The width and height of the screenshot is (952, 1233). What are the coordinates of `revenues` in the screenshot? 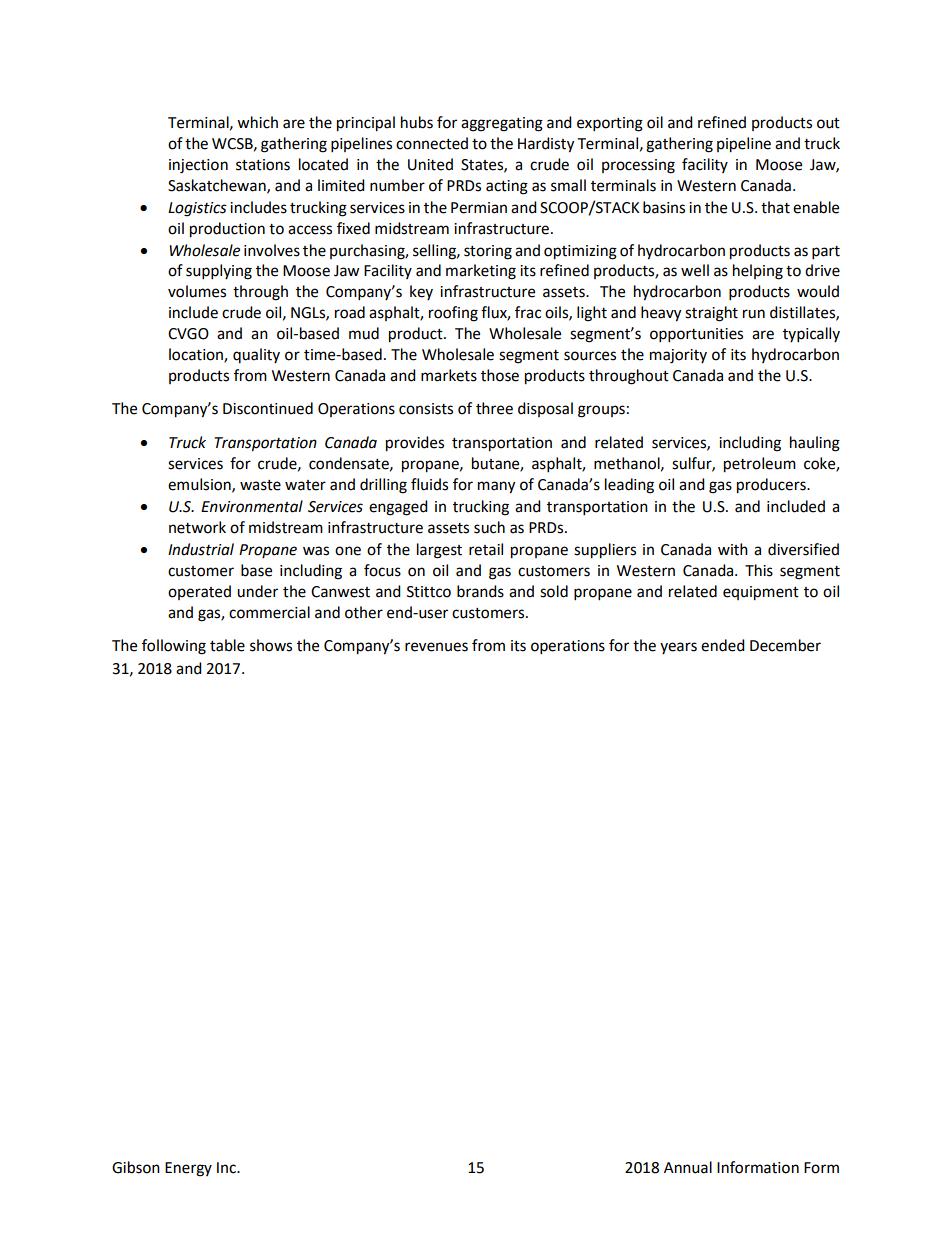 It's located at (436, 647).
